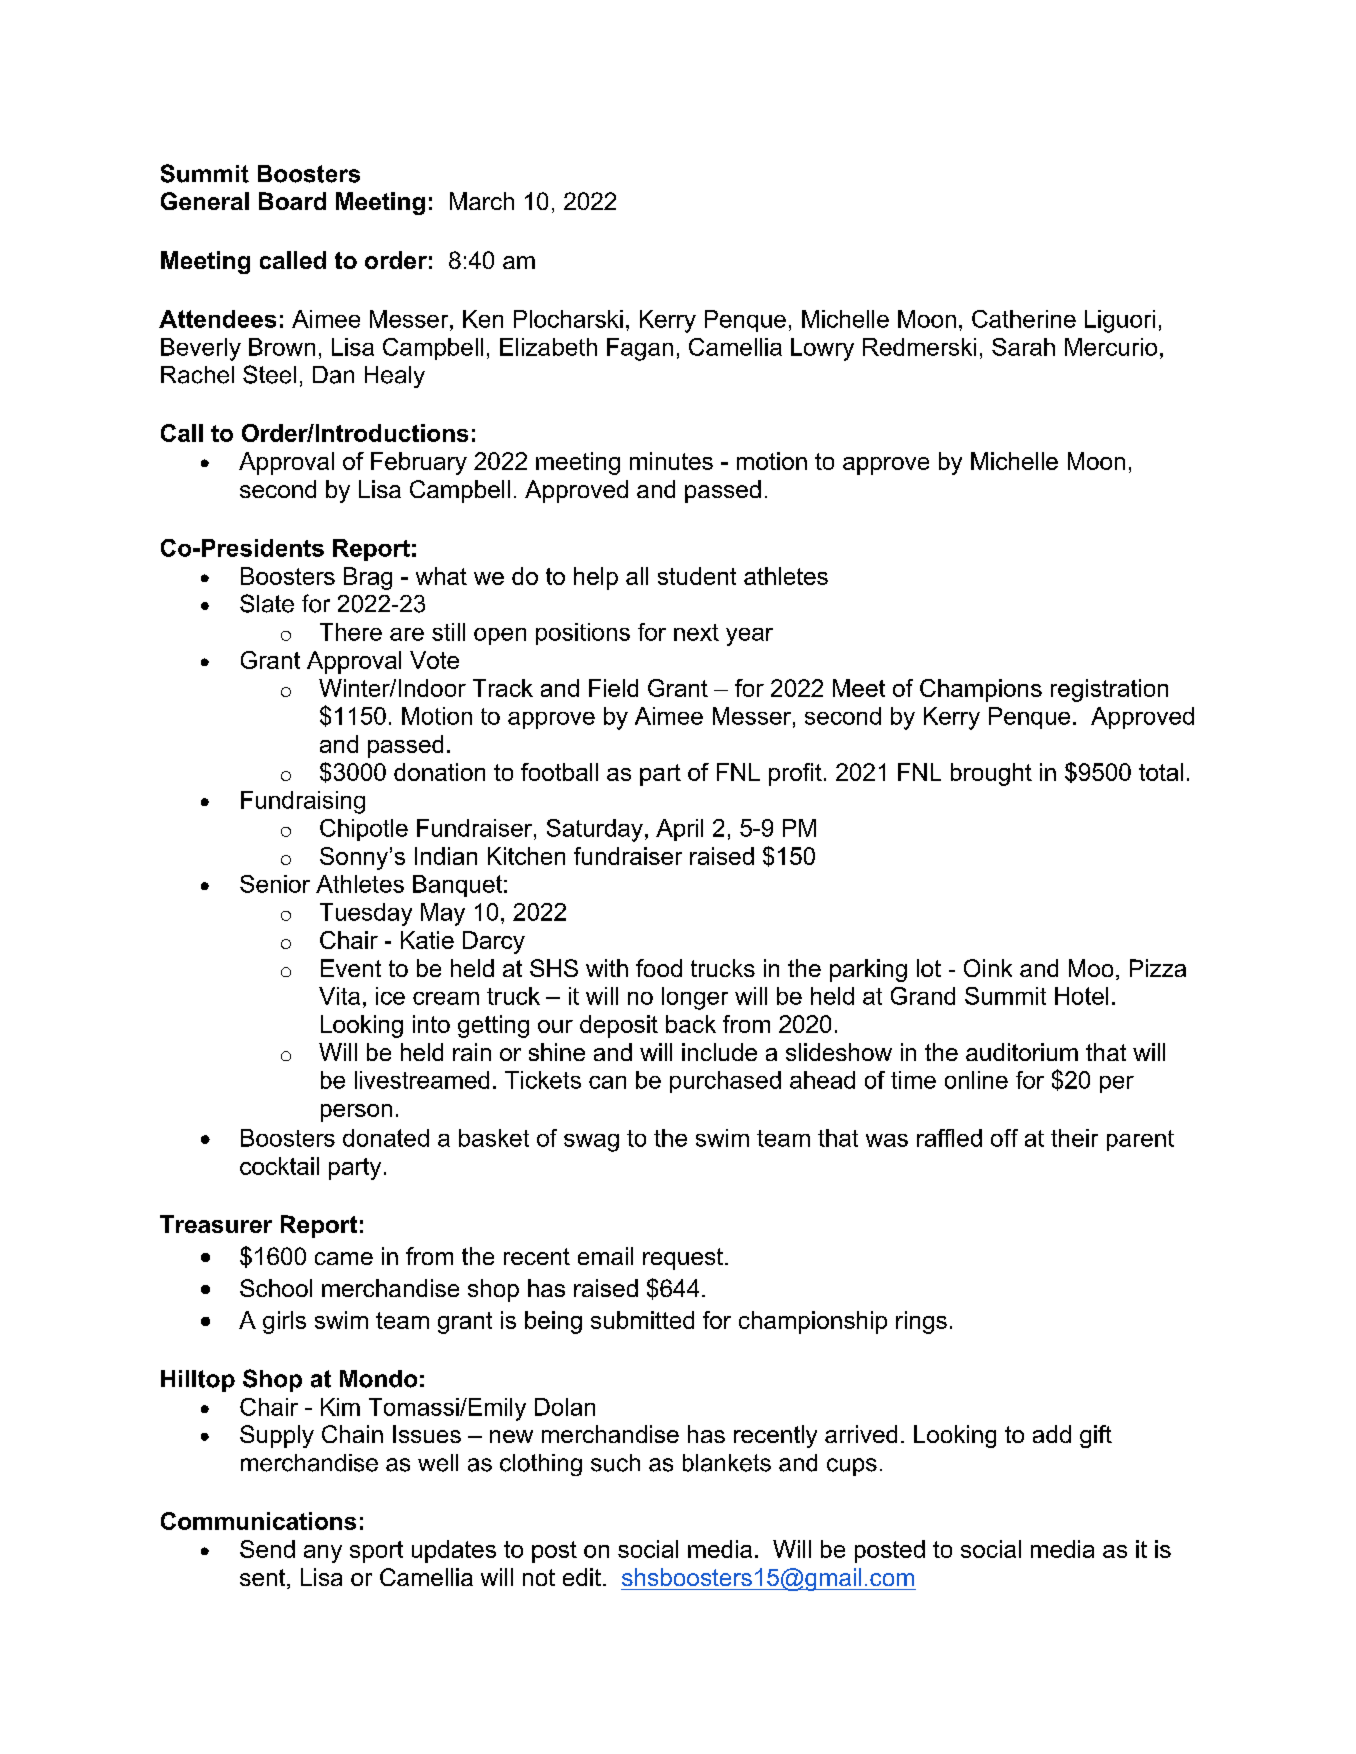 The width and height of the screenshot is (1356, 1754). I want to click on Fagan, so click(640, 349).
